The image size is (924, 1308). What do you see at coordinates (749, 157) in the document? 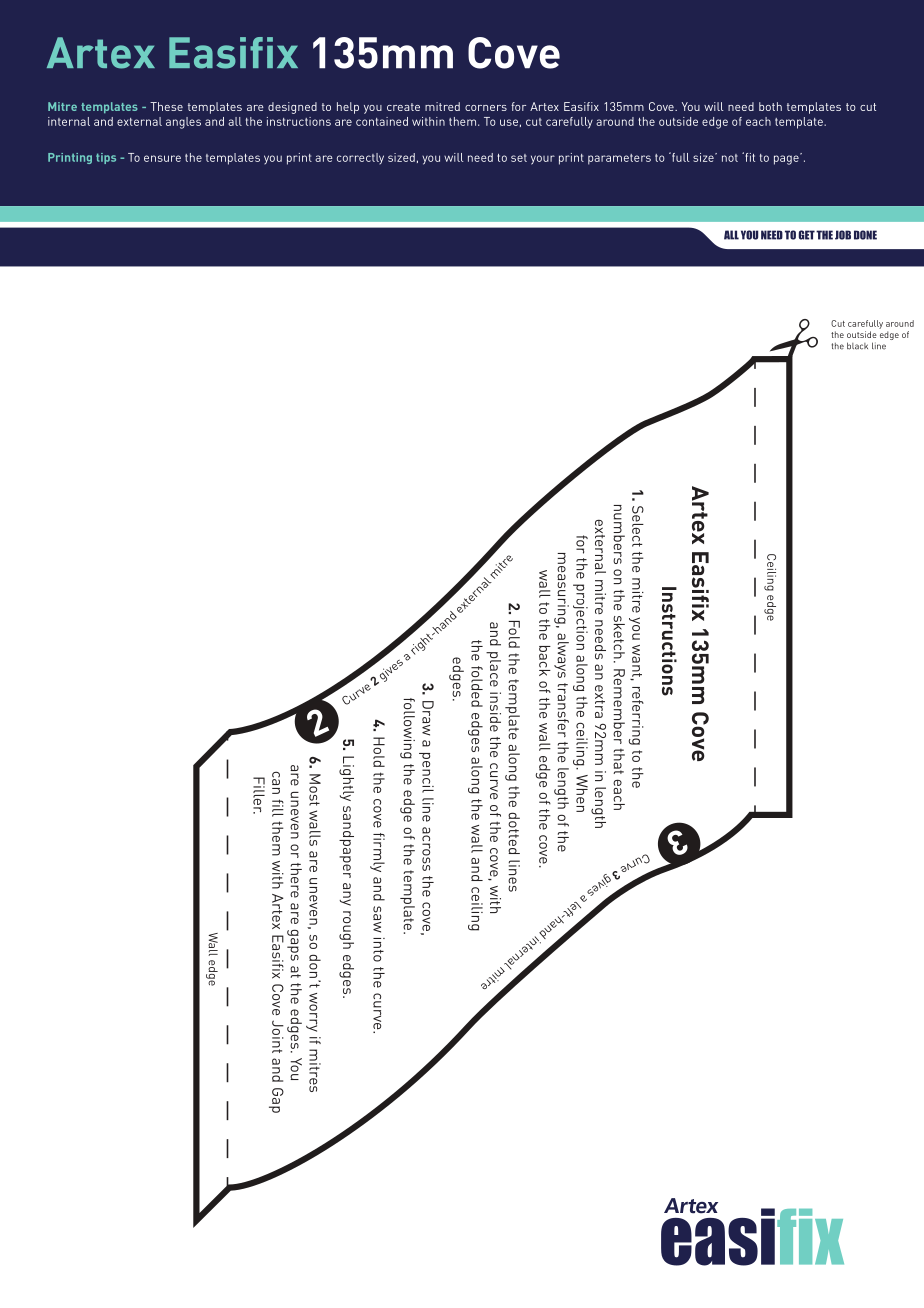
I see `fit` at bounding box center [749, 157].
